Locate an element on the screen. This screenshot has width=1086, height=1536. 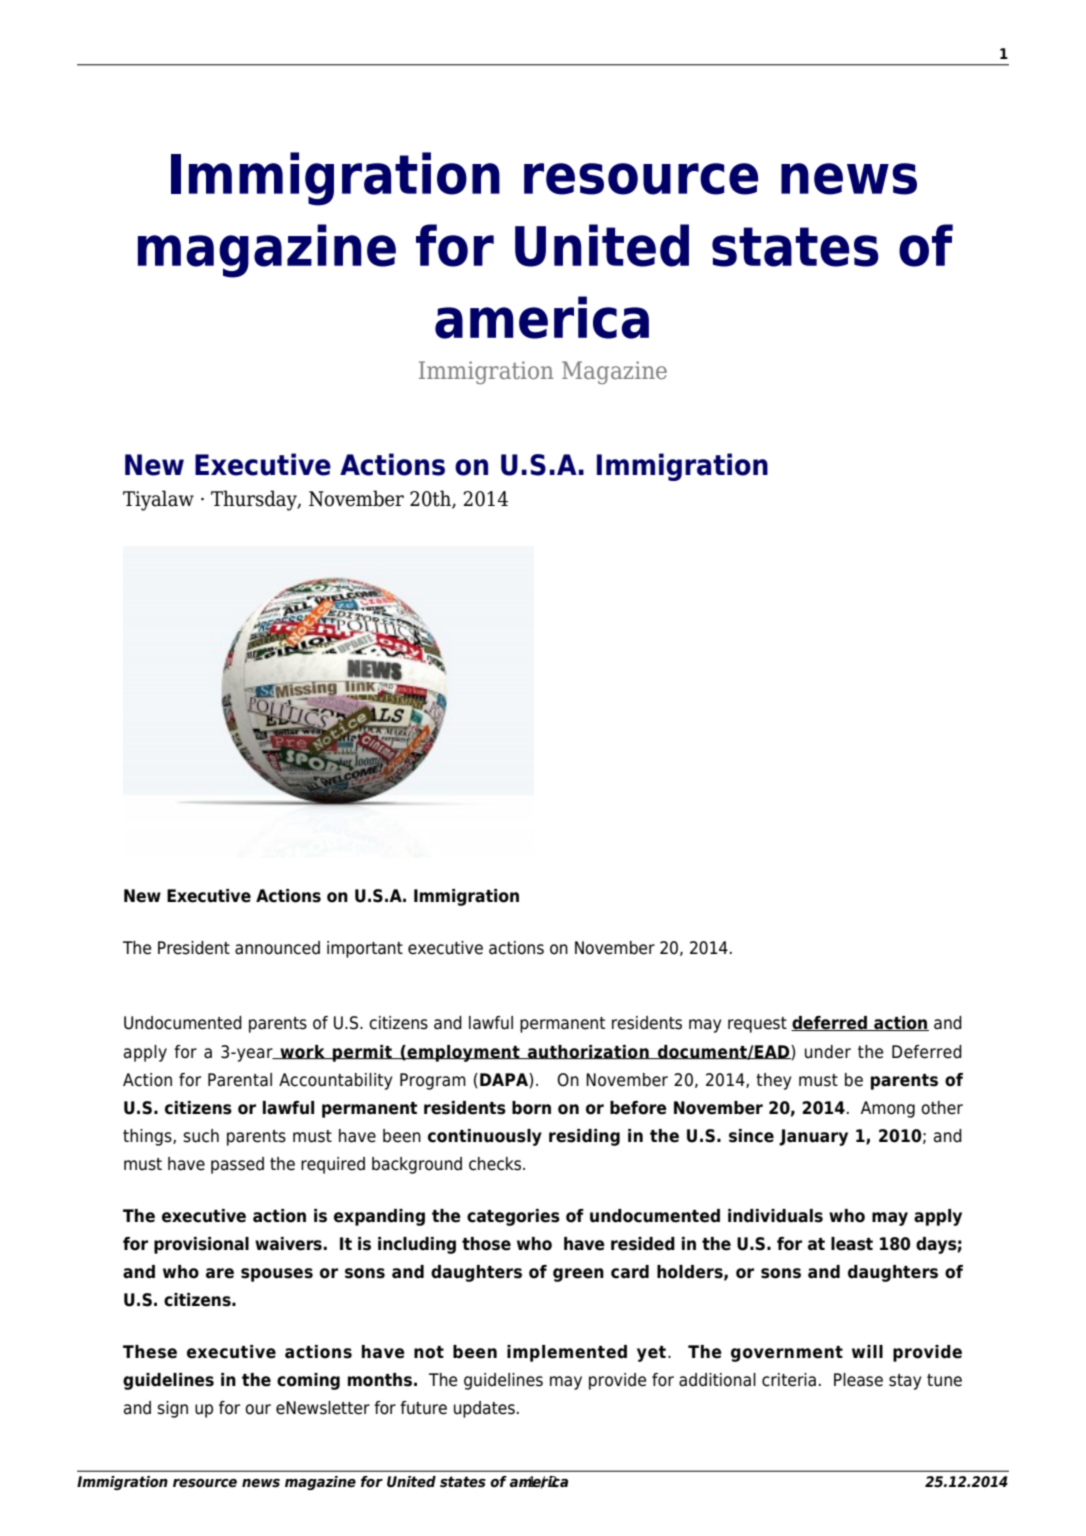
spouses is located at coordinates (277, 1275).
